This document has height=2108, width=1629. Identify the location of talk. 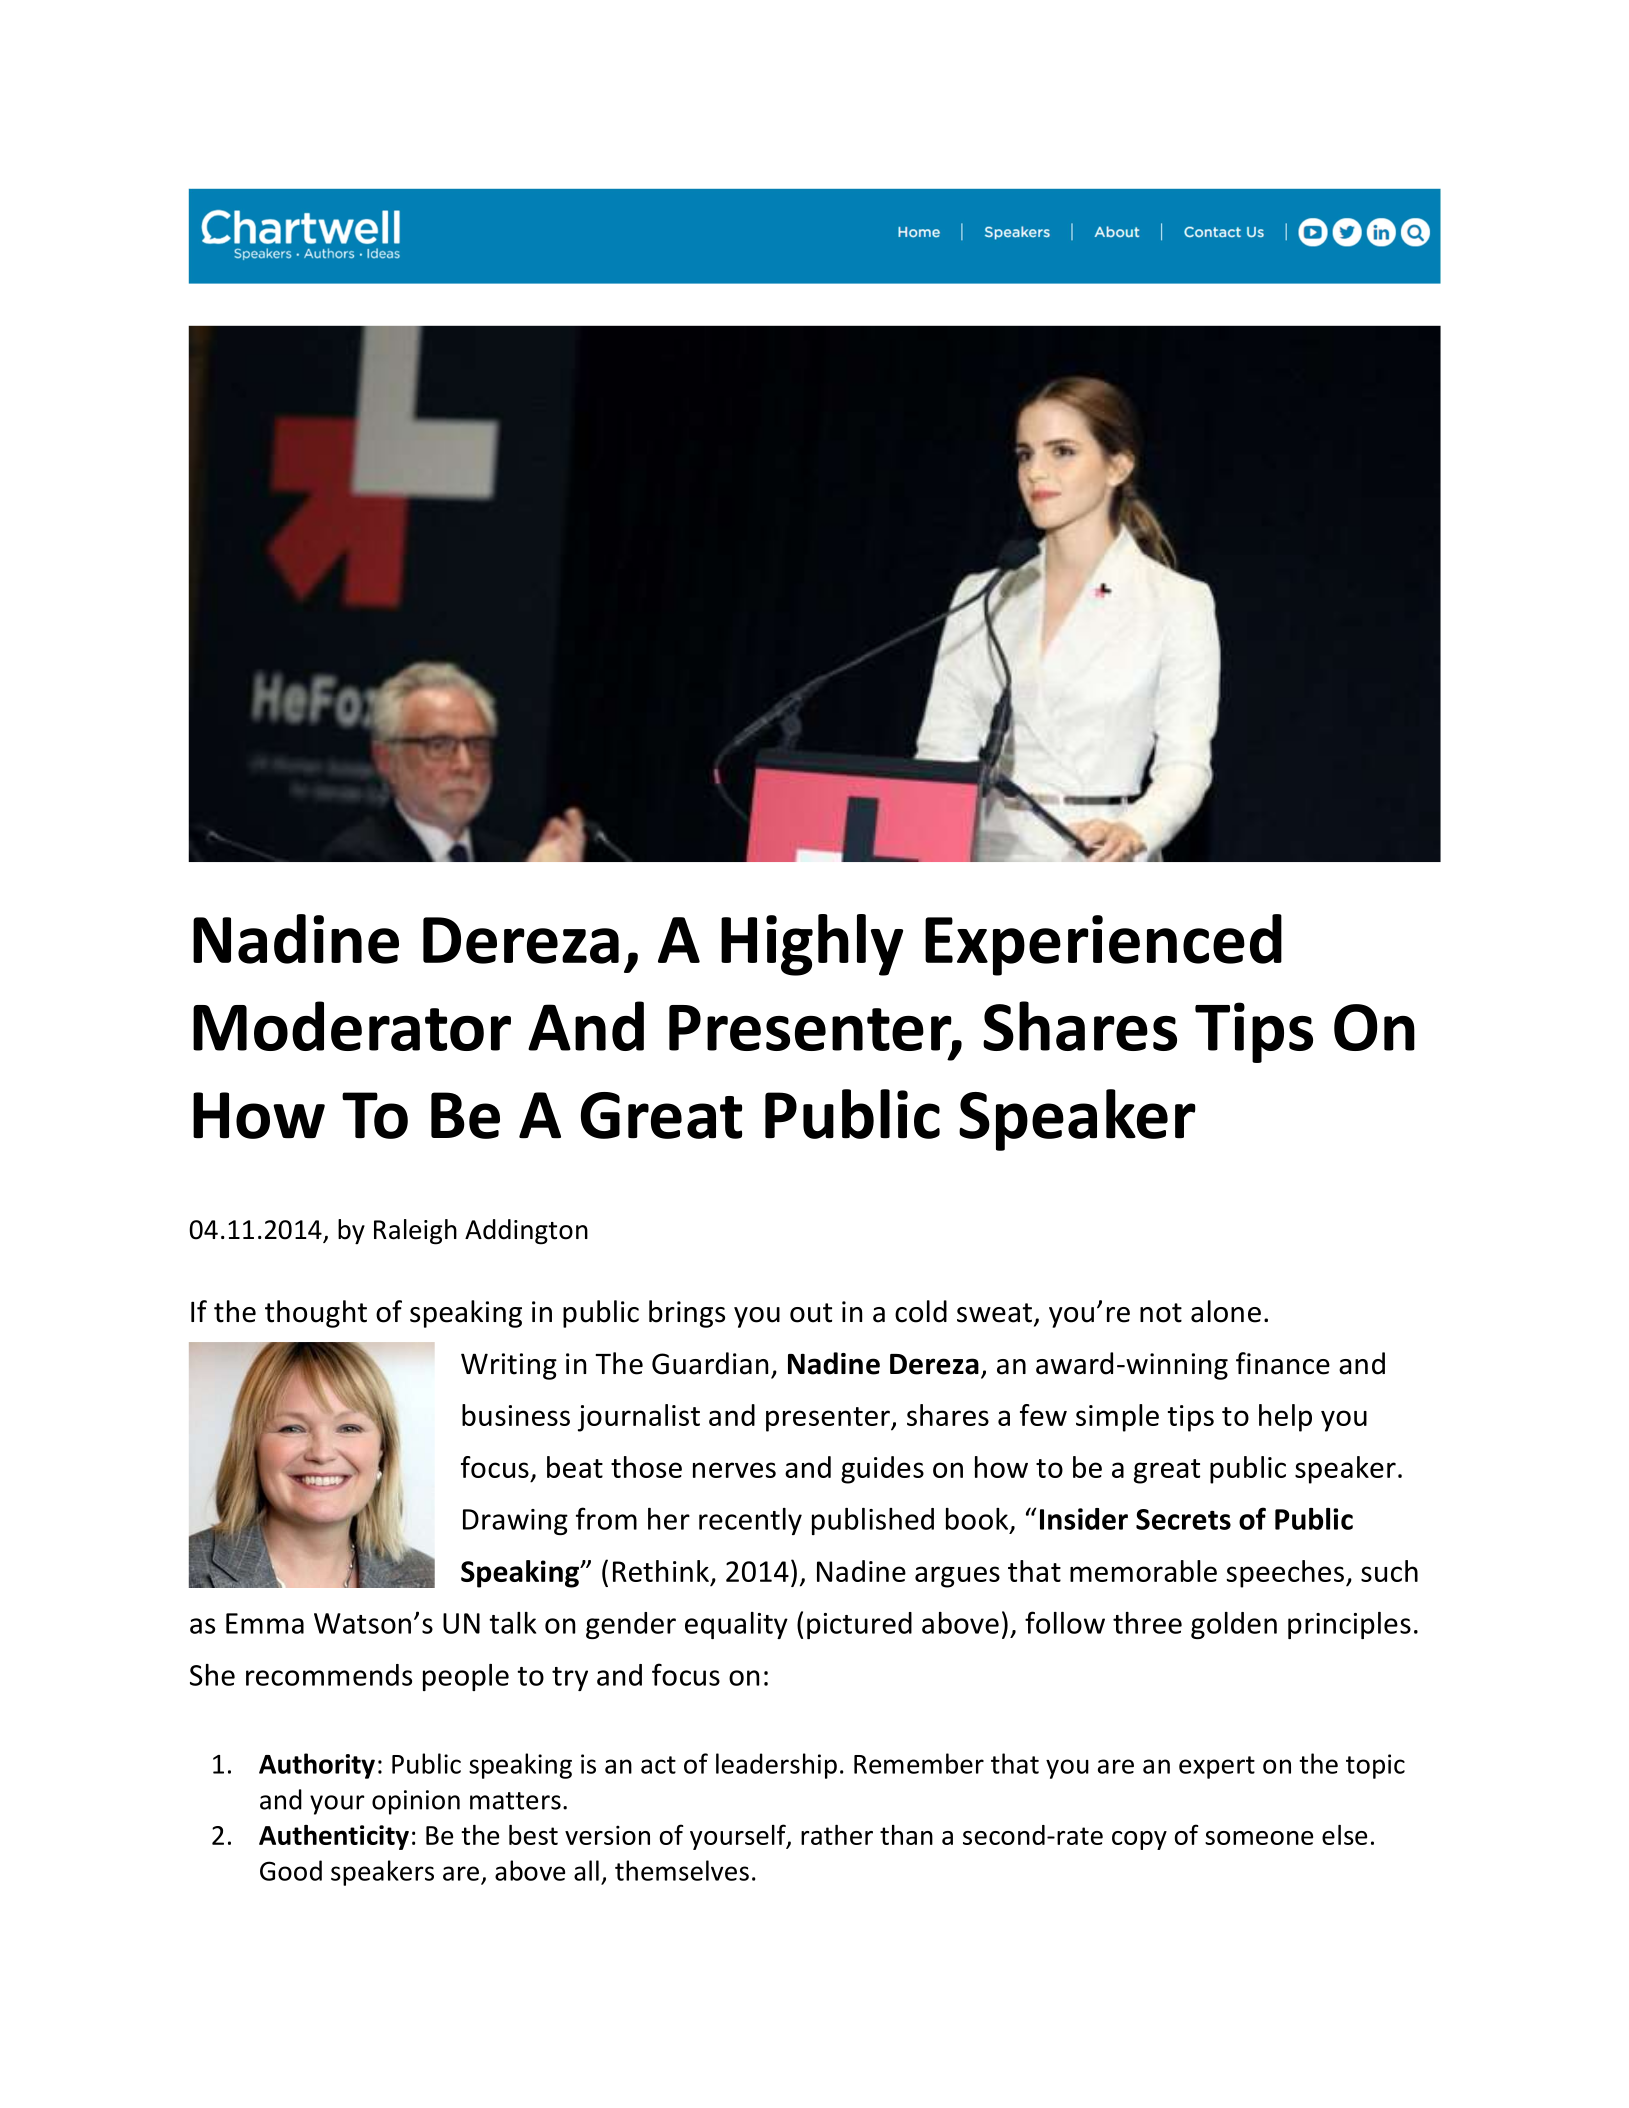
(512, 1623).
